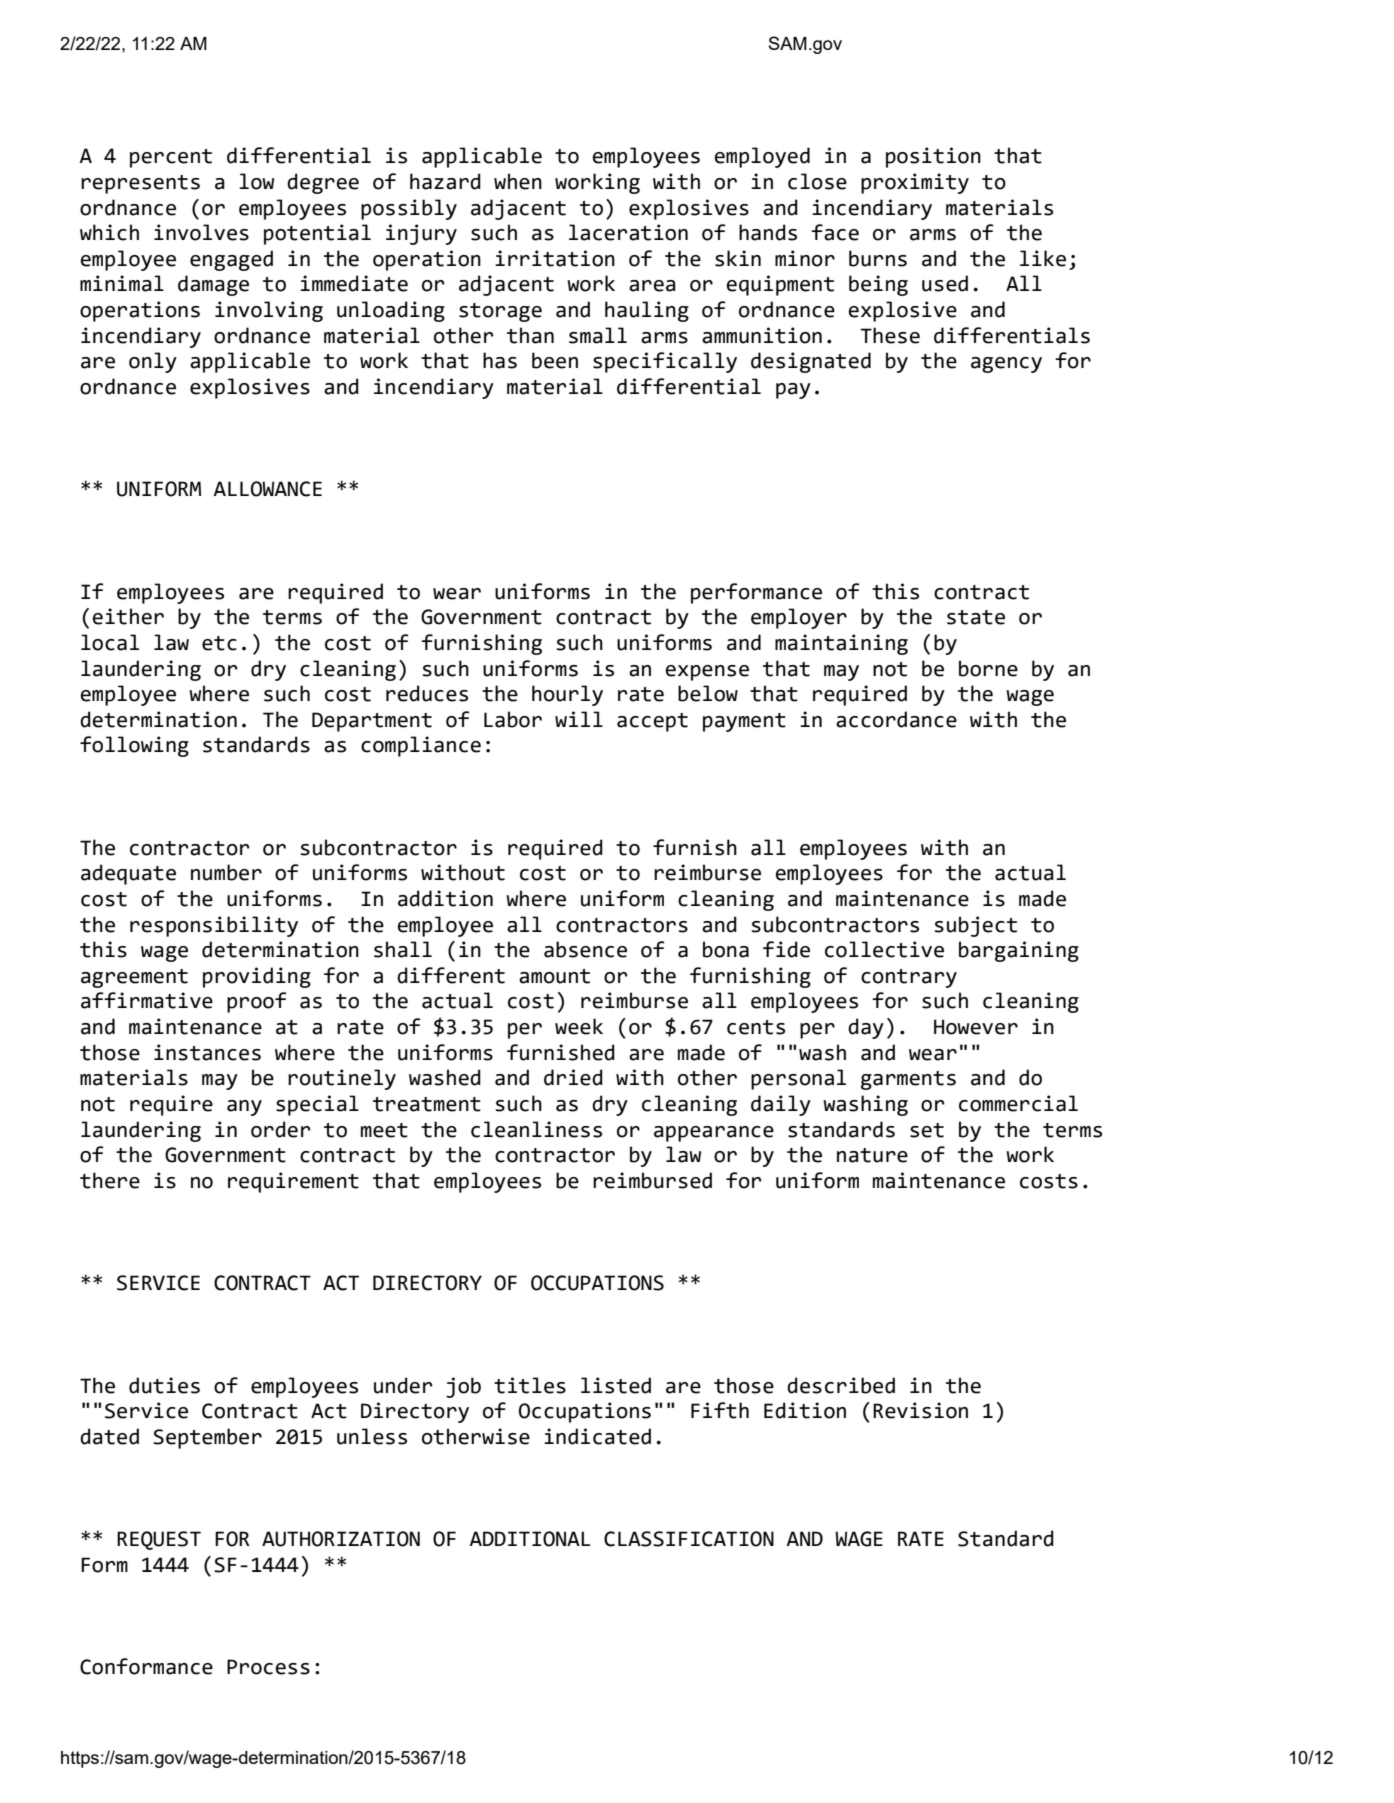  Describe the element at coordinates (915, 183) in the page. I see `proximity` at that location.
